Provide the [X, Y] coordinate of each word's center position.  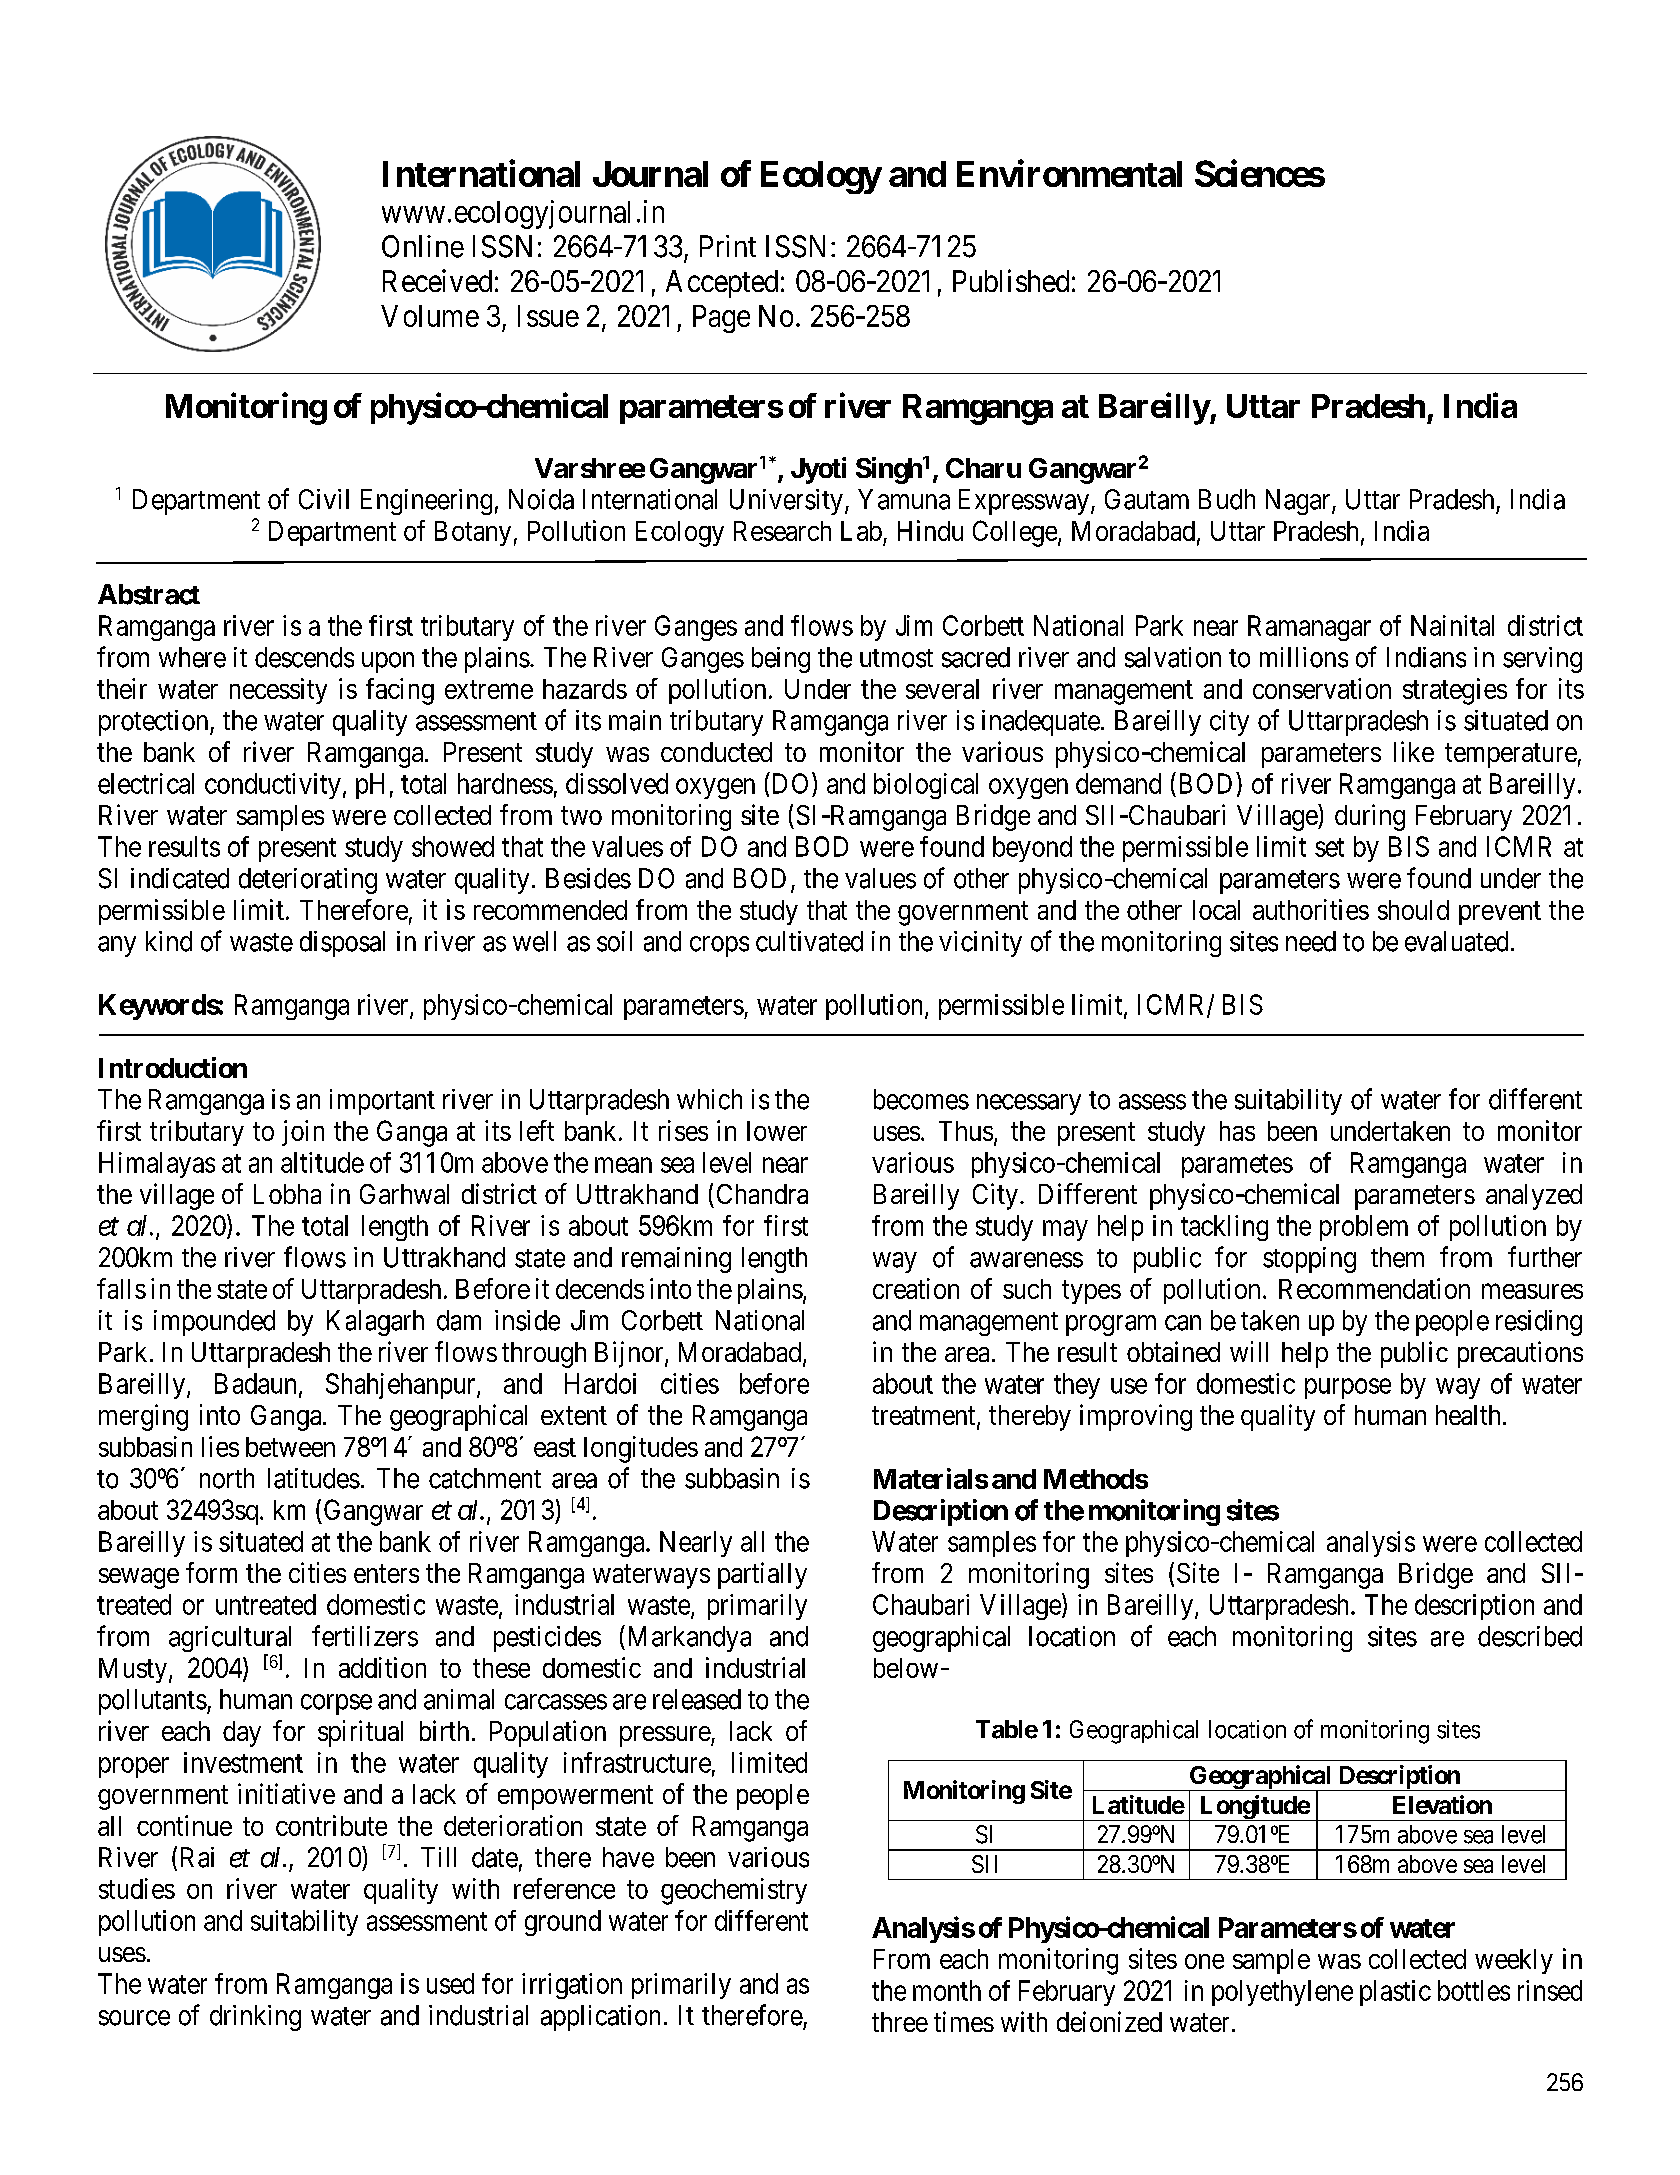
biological [926, 786]
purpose [1348, 1388]
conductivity [273, 786]
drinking [255, 2018]
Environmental [1069, 173]
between [290, 1447]
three [900, 2022]
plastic [1395, 1993]
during [1370, 817]
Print [728, 246]
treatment [925, 1417]
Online [423, 246]
